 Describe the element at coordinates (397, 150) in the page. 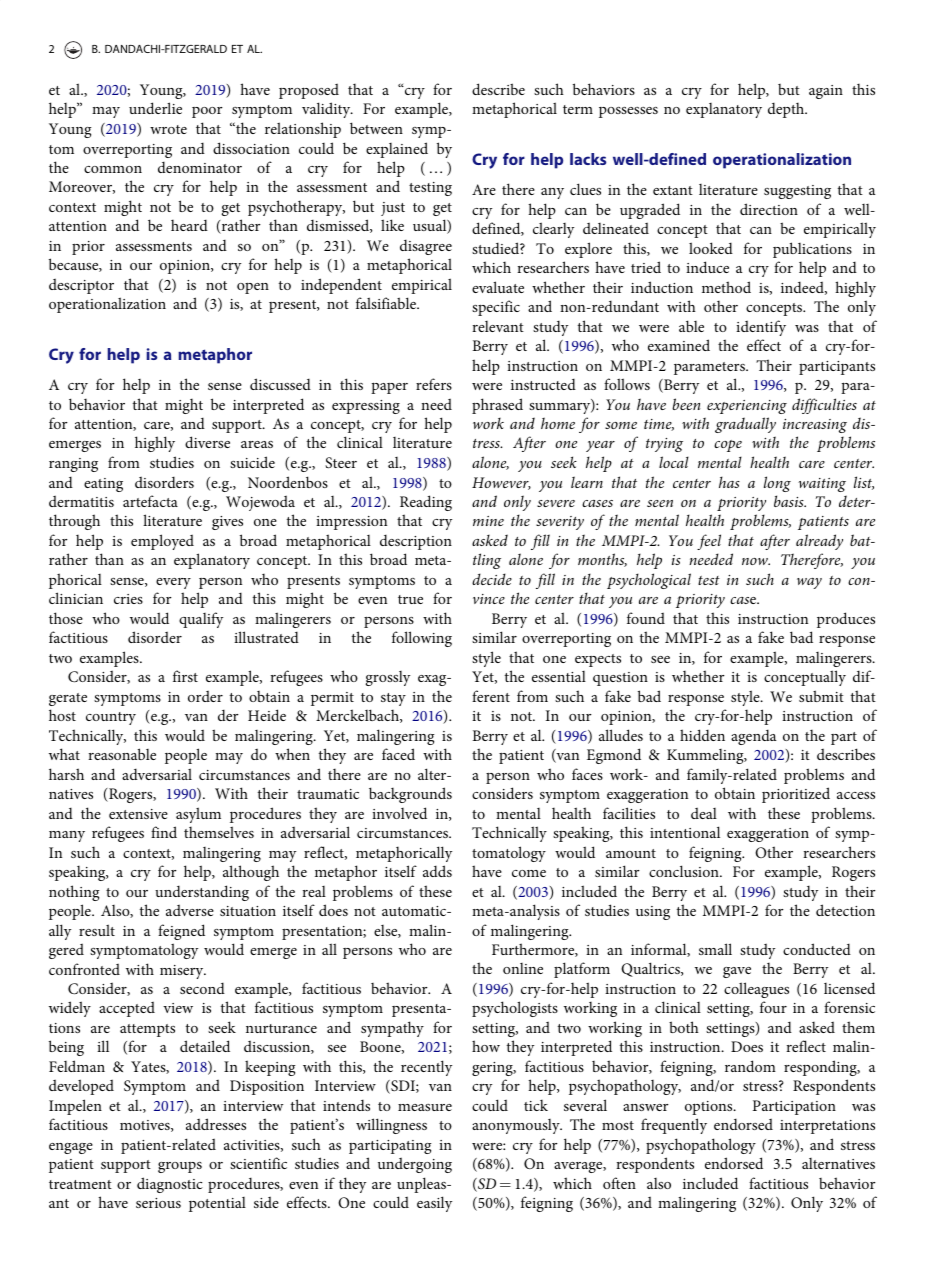

I see `explained` at that location.
